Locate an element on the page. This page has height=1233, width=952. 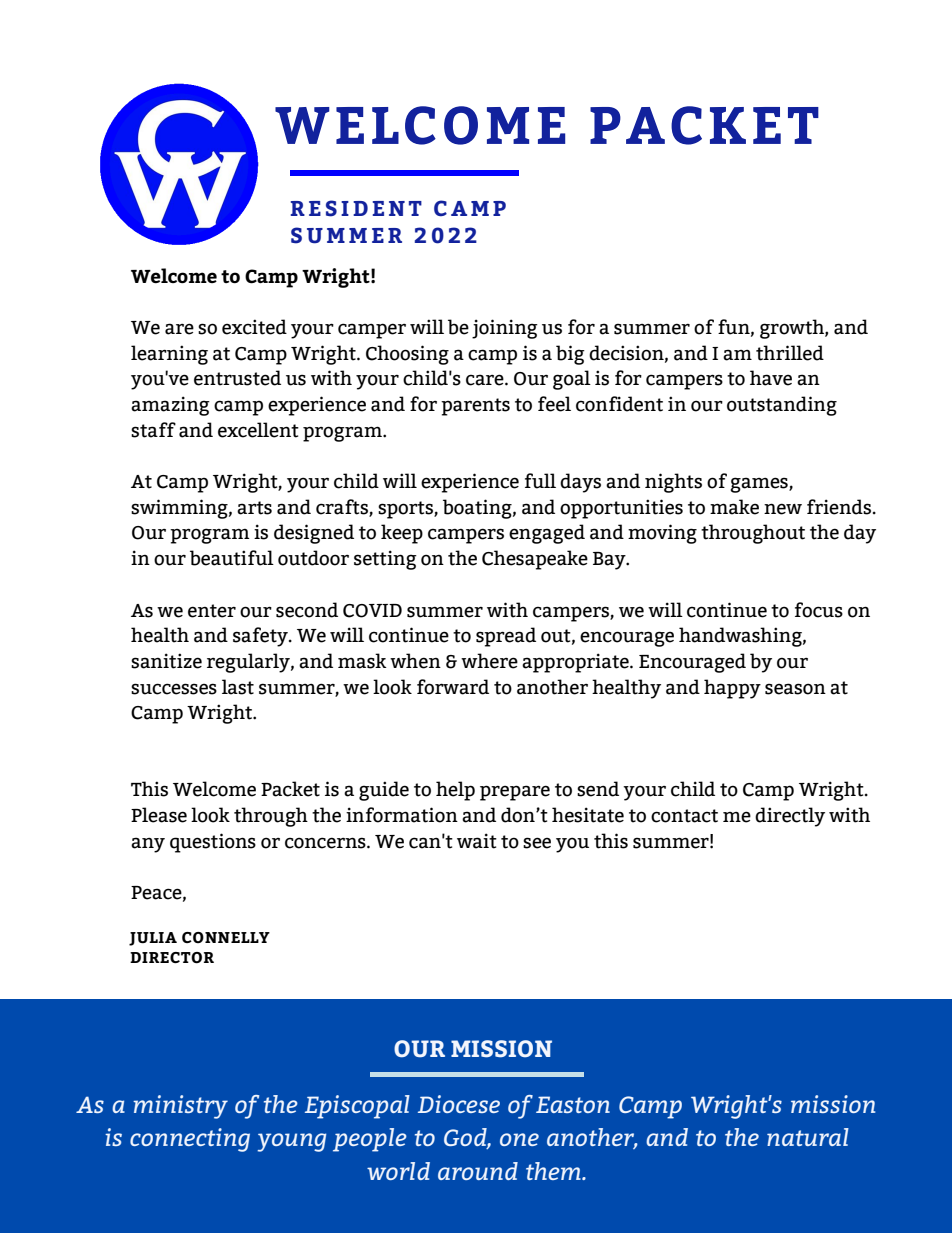
natural is located at coordinates (808, 1137).
